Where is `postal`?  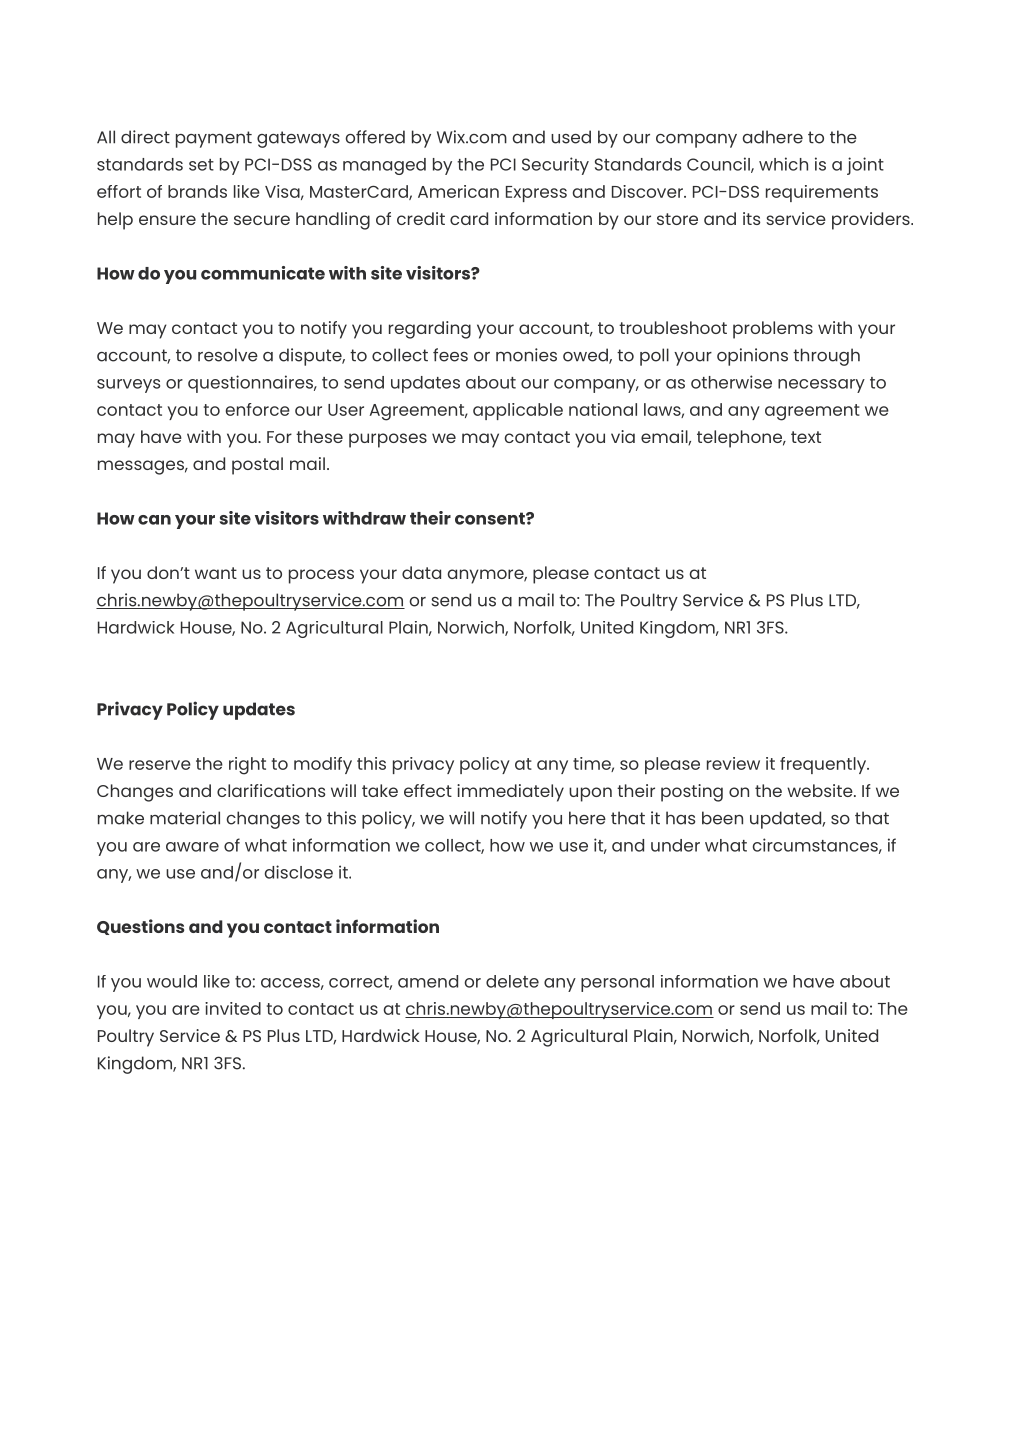 postal is located at coordinates (257, 466).
